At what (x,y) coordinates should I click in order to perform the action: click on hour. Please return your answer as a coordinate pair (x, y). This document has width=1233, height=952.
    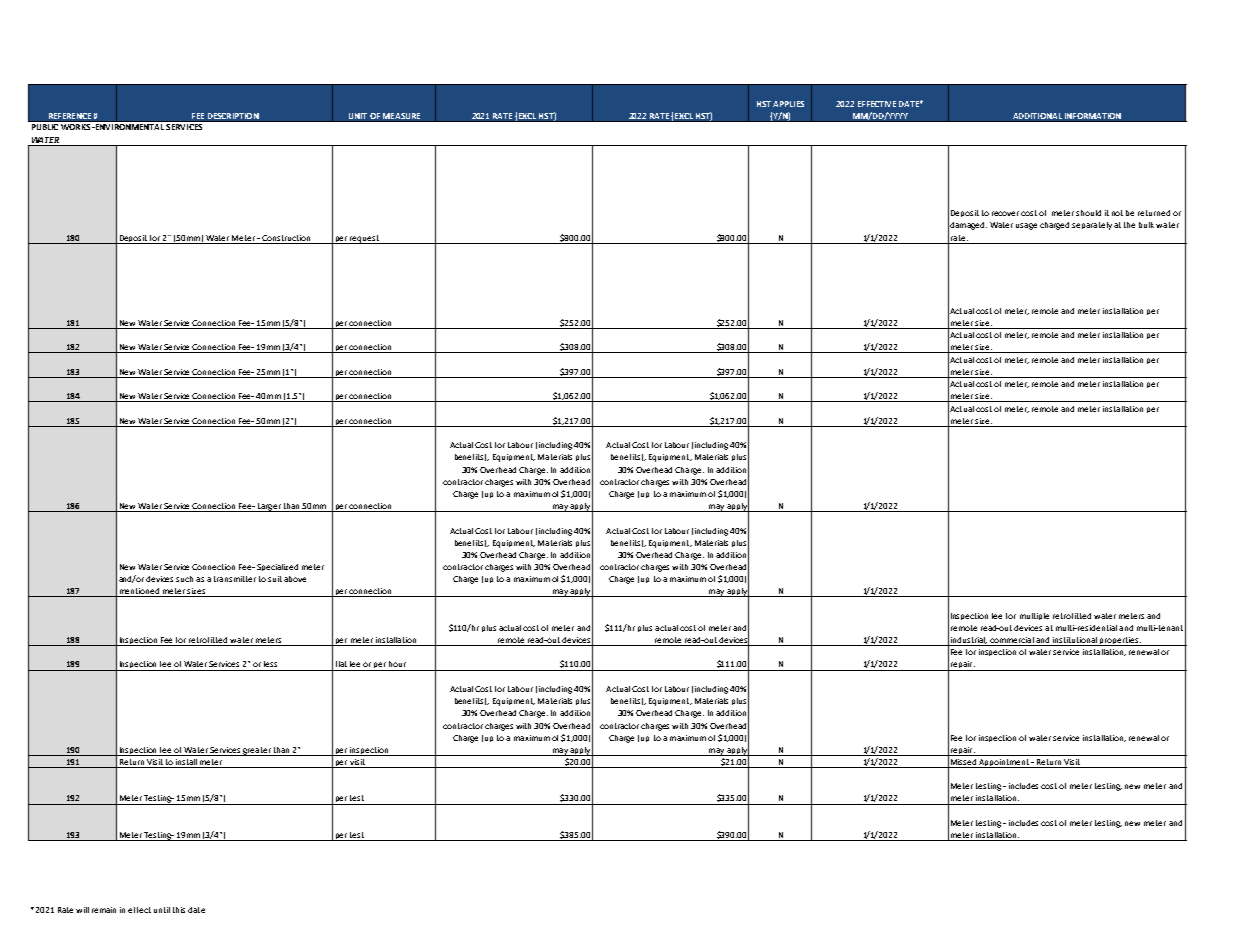
    Looking at the image, I should click on (397, 664).
